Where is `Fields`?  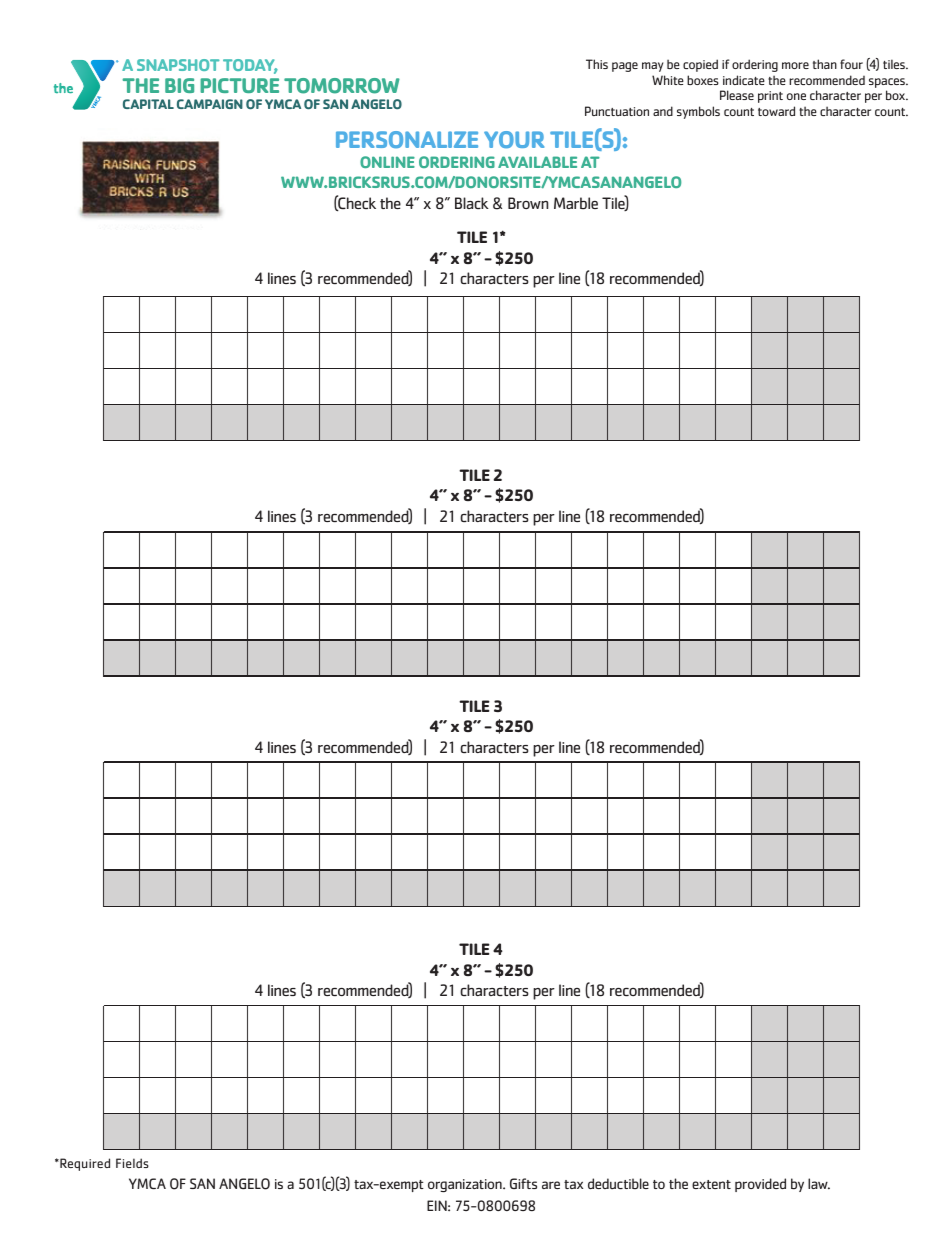 Fields is located at coordinates (132, 1163).
